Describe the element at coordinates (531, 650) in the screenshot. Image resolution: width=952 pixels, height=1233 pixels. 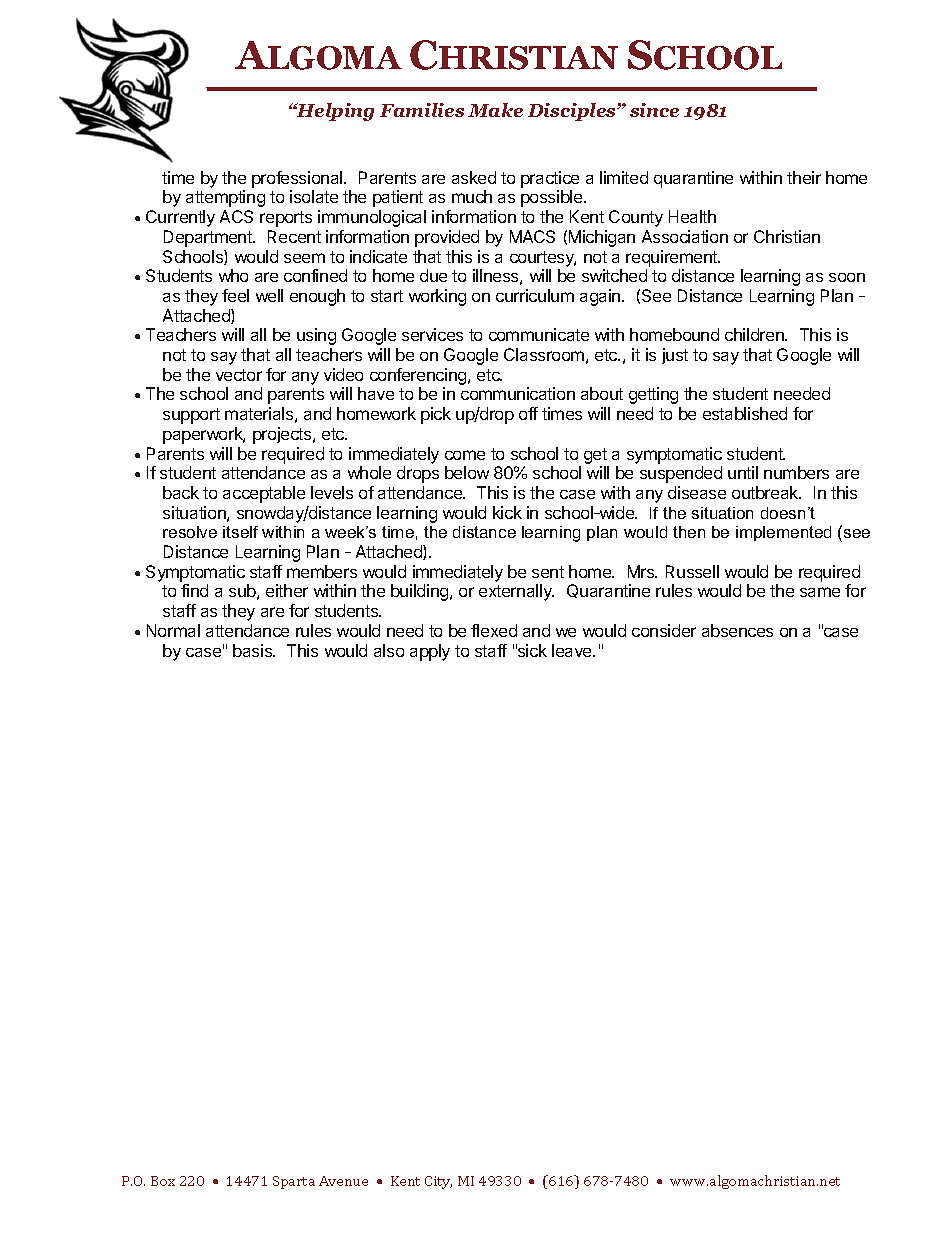
I see `sick` at that location.
